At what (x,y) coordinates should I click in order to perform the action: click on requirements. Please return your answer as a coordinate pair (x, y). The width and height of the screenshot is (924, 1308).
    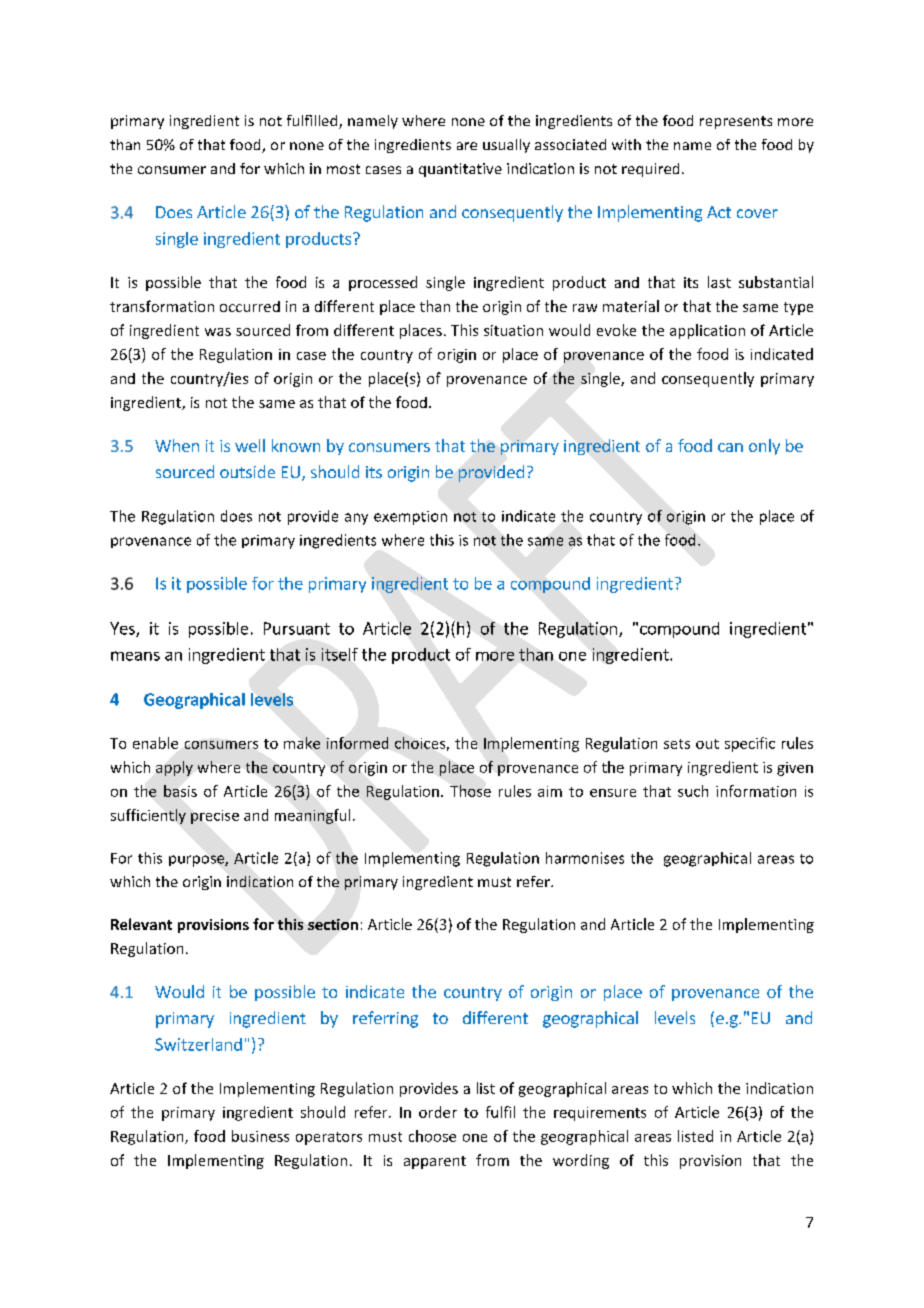
    Looking at the image, I should click on (600, 1114).
